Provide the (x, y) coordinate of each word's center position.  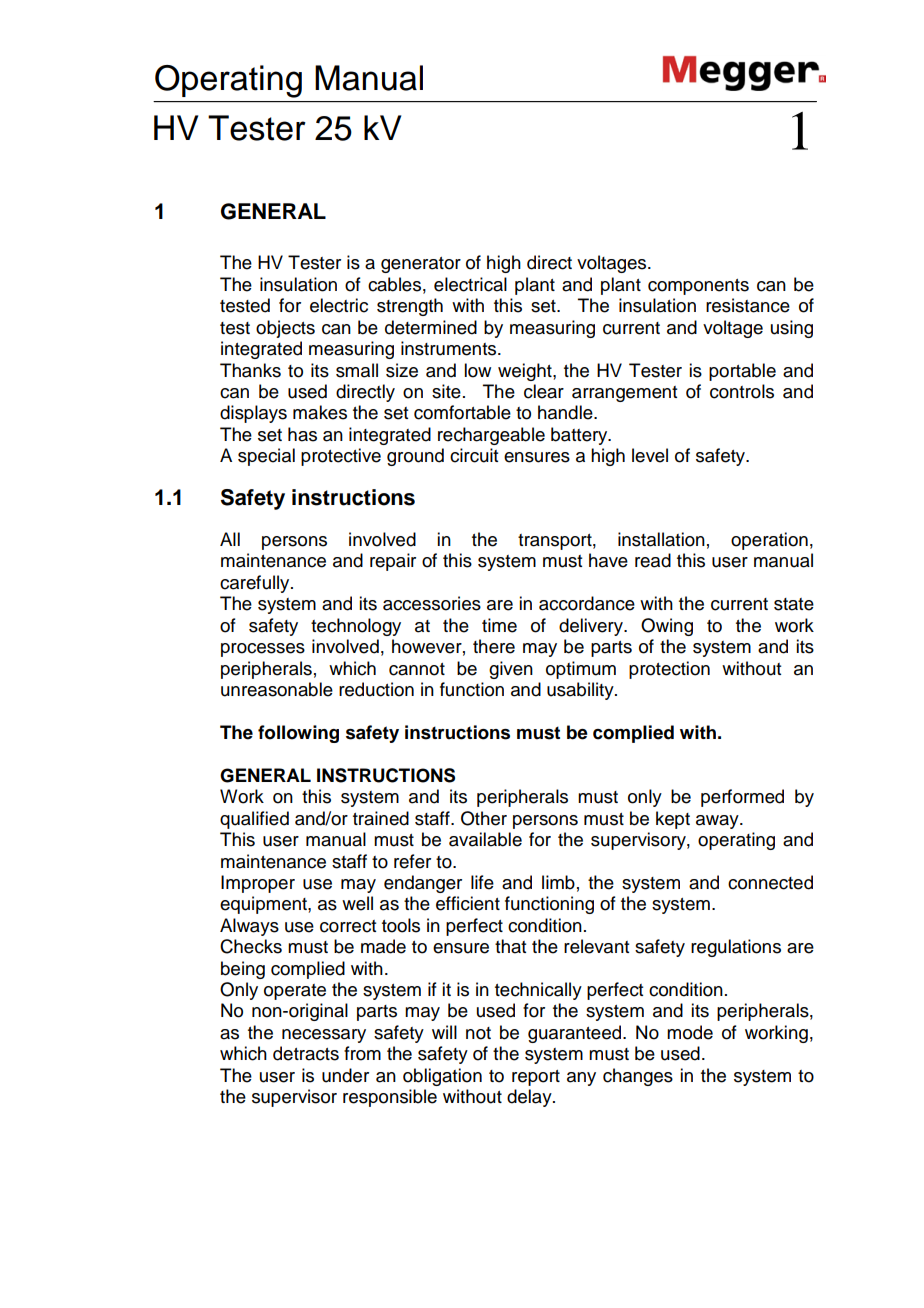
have (608, 560)
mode (690, 1032)
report (536, 1078)
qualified (254, 820)
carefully (256, 584)
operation (769, 541)
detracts (306, 1053)
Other (484, 818)
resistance (748, 305)
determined (431, 327)
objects (285, 329)
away (718, 822)
